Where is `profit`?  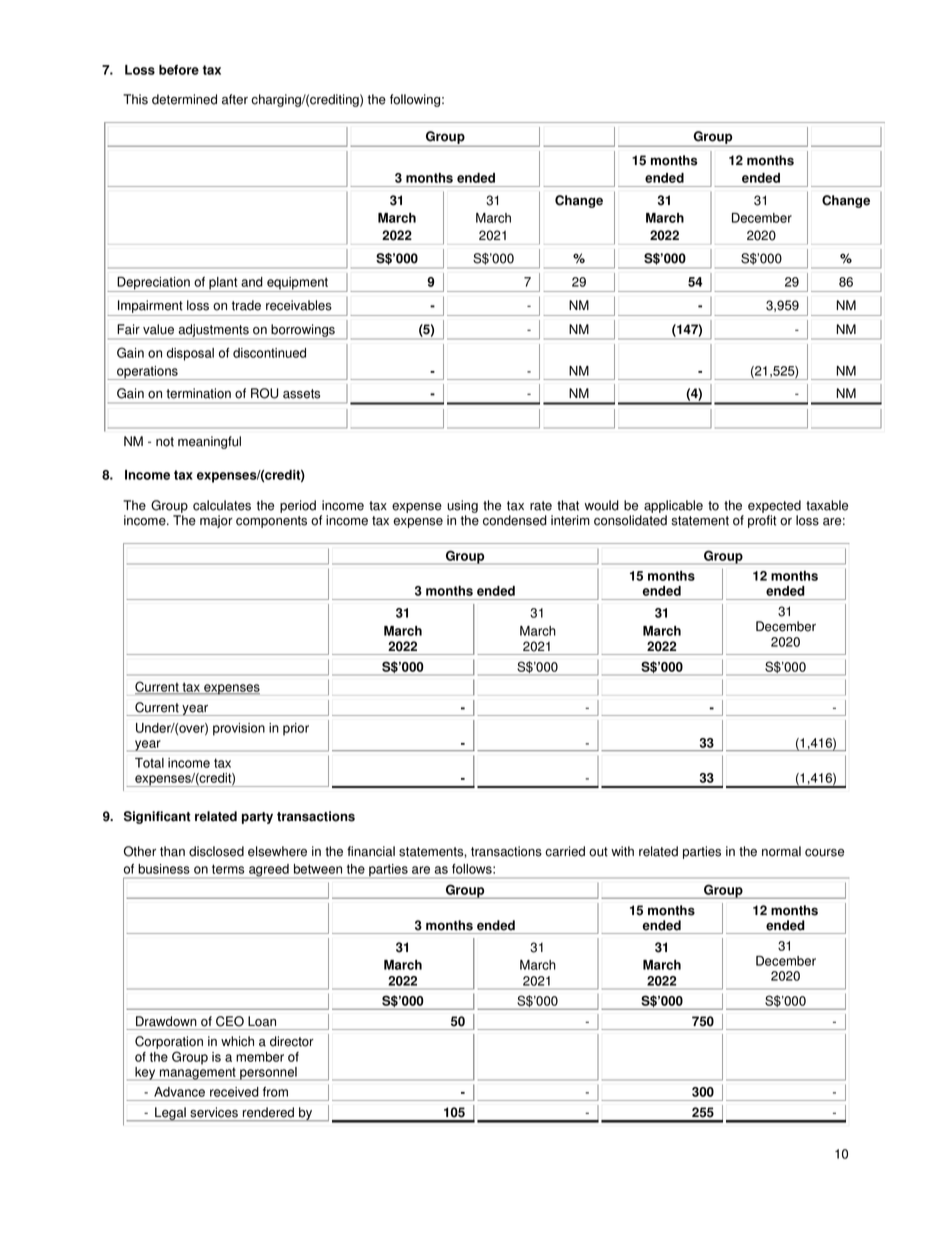 profit is located at coordinates (762, 521).
